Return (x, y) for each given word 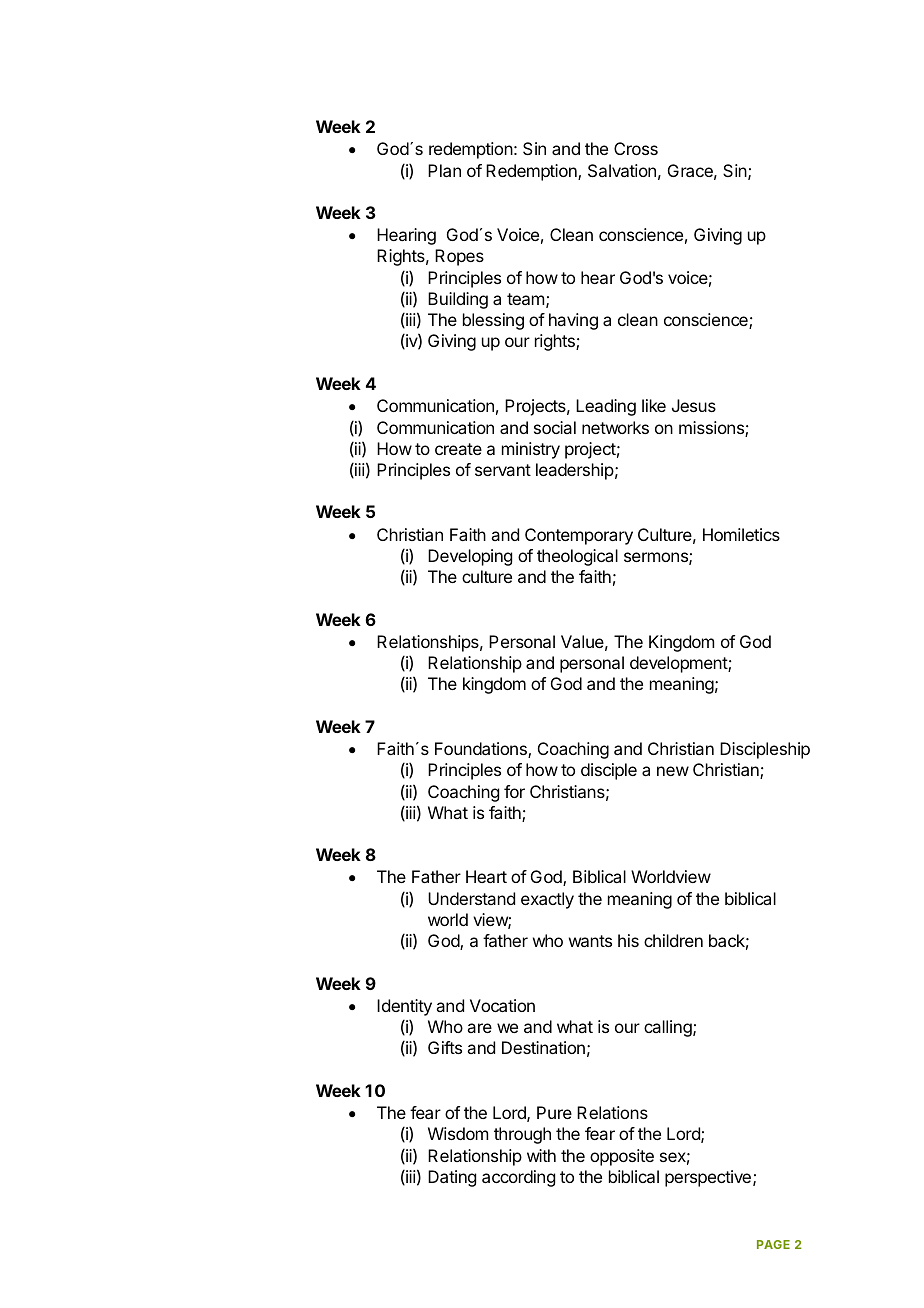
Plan (444, 170)
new (673, 771)
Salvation (622, 170)
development (679, 664)
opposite (622, 1157)
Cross (636, 148)
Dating (452, 1178)
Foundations (482, 750)
